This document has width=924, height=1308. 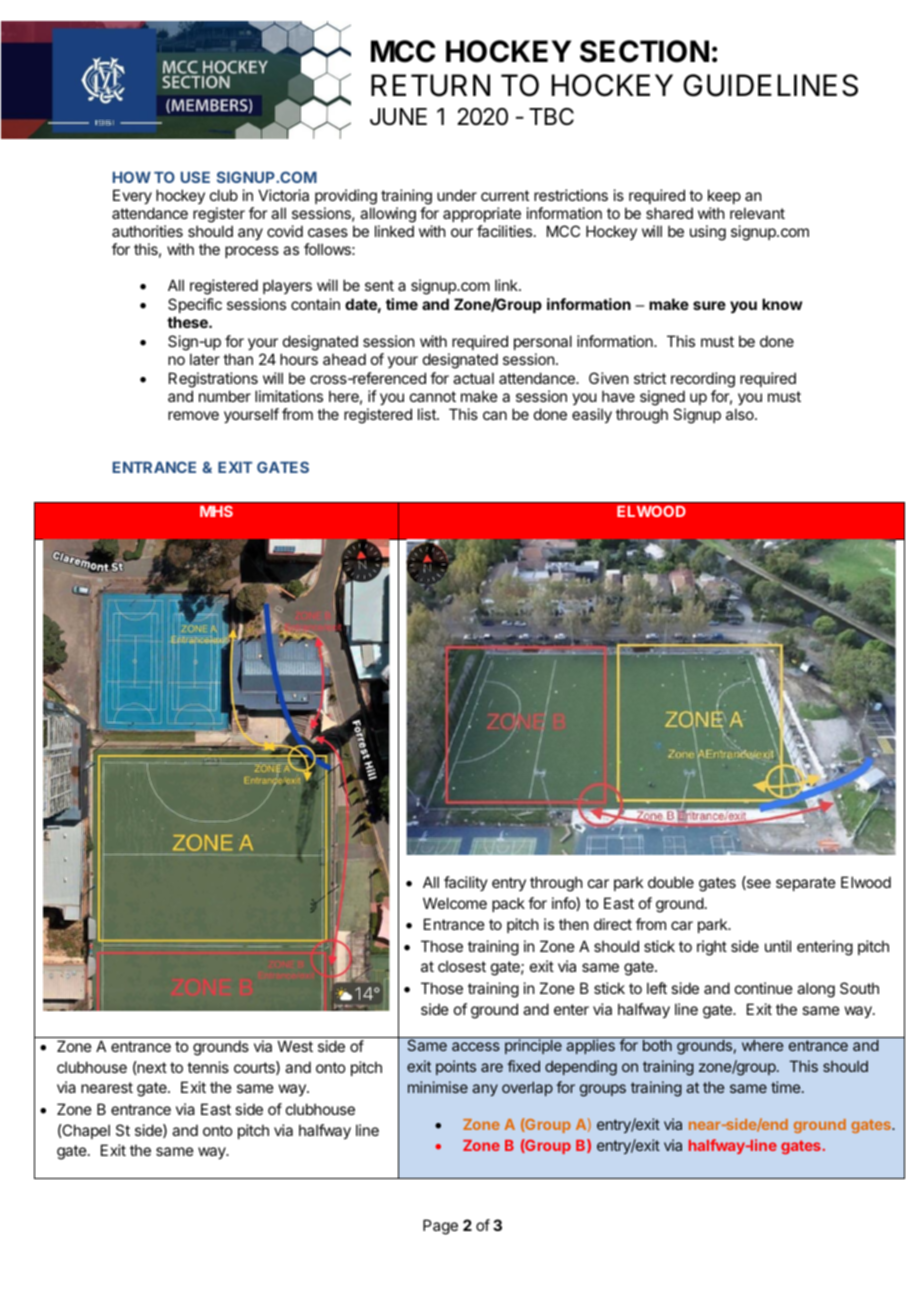 I want to click on remove, so click(x=193, y=415).
